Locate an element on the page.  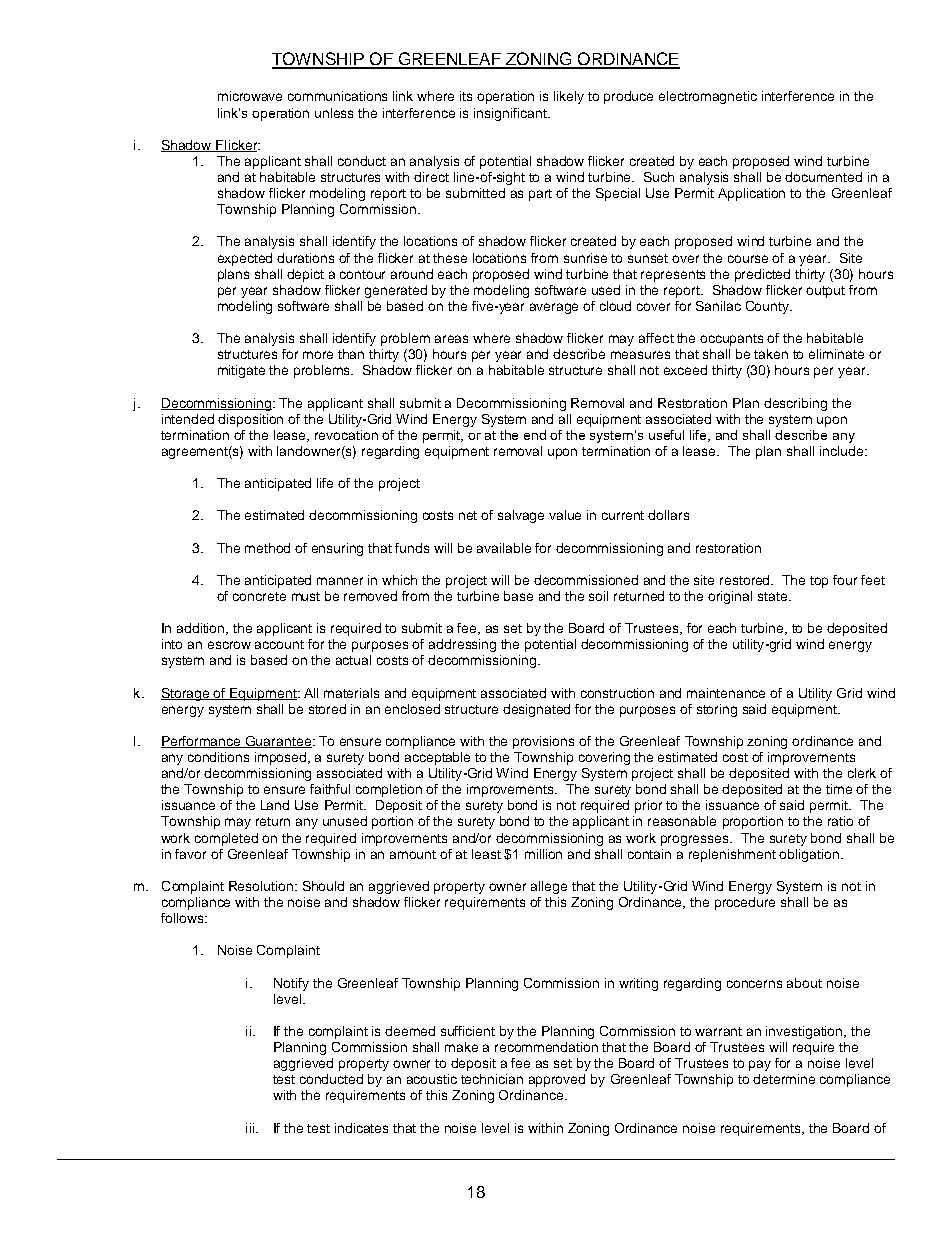
salvage is located at coordinates (521, 516).
